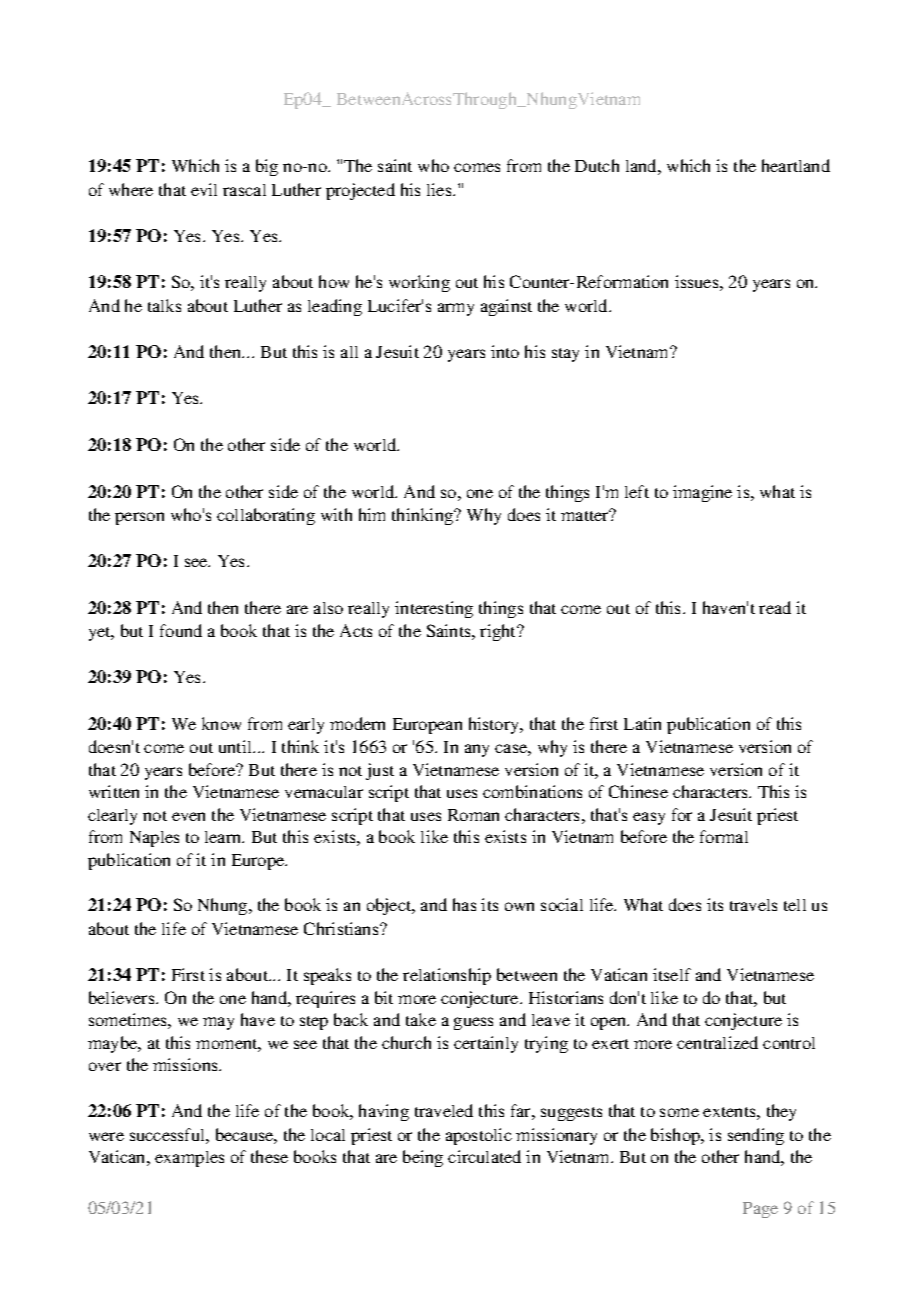 The width and height of the image is (924, 1308). What do you see at coordinates (423, 1158) in the image?
I see `being` at bounding box center [423, 1158].
